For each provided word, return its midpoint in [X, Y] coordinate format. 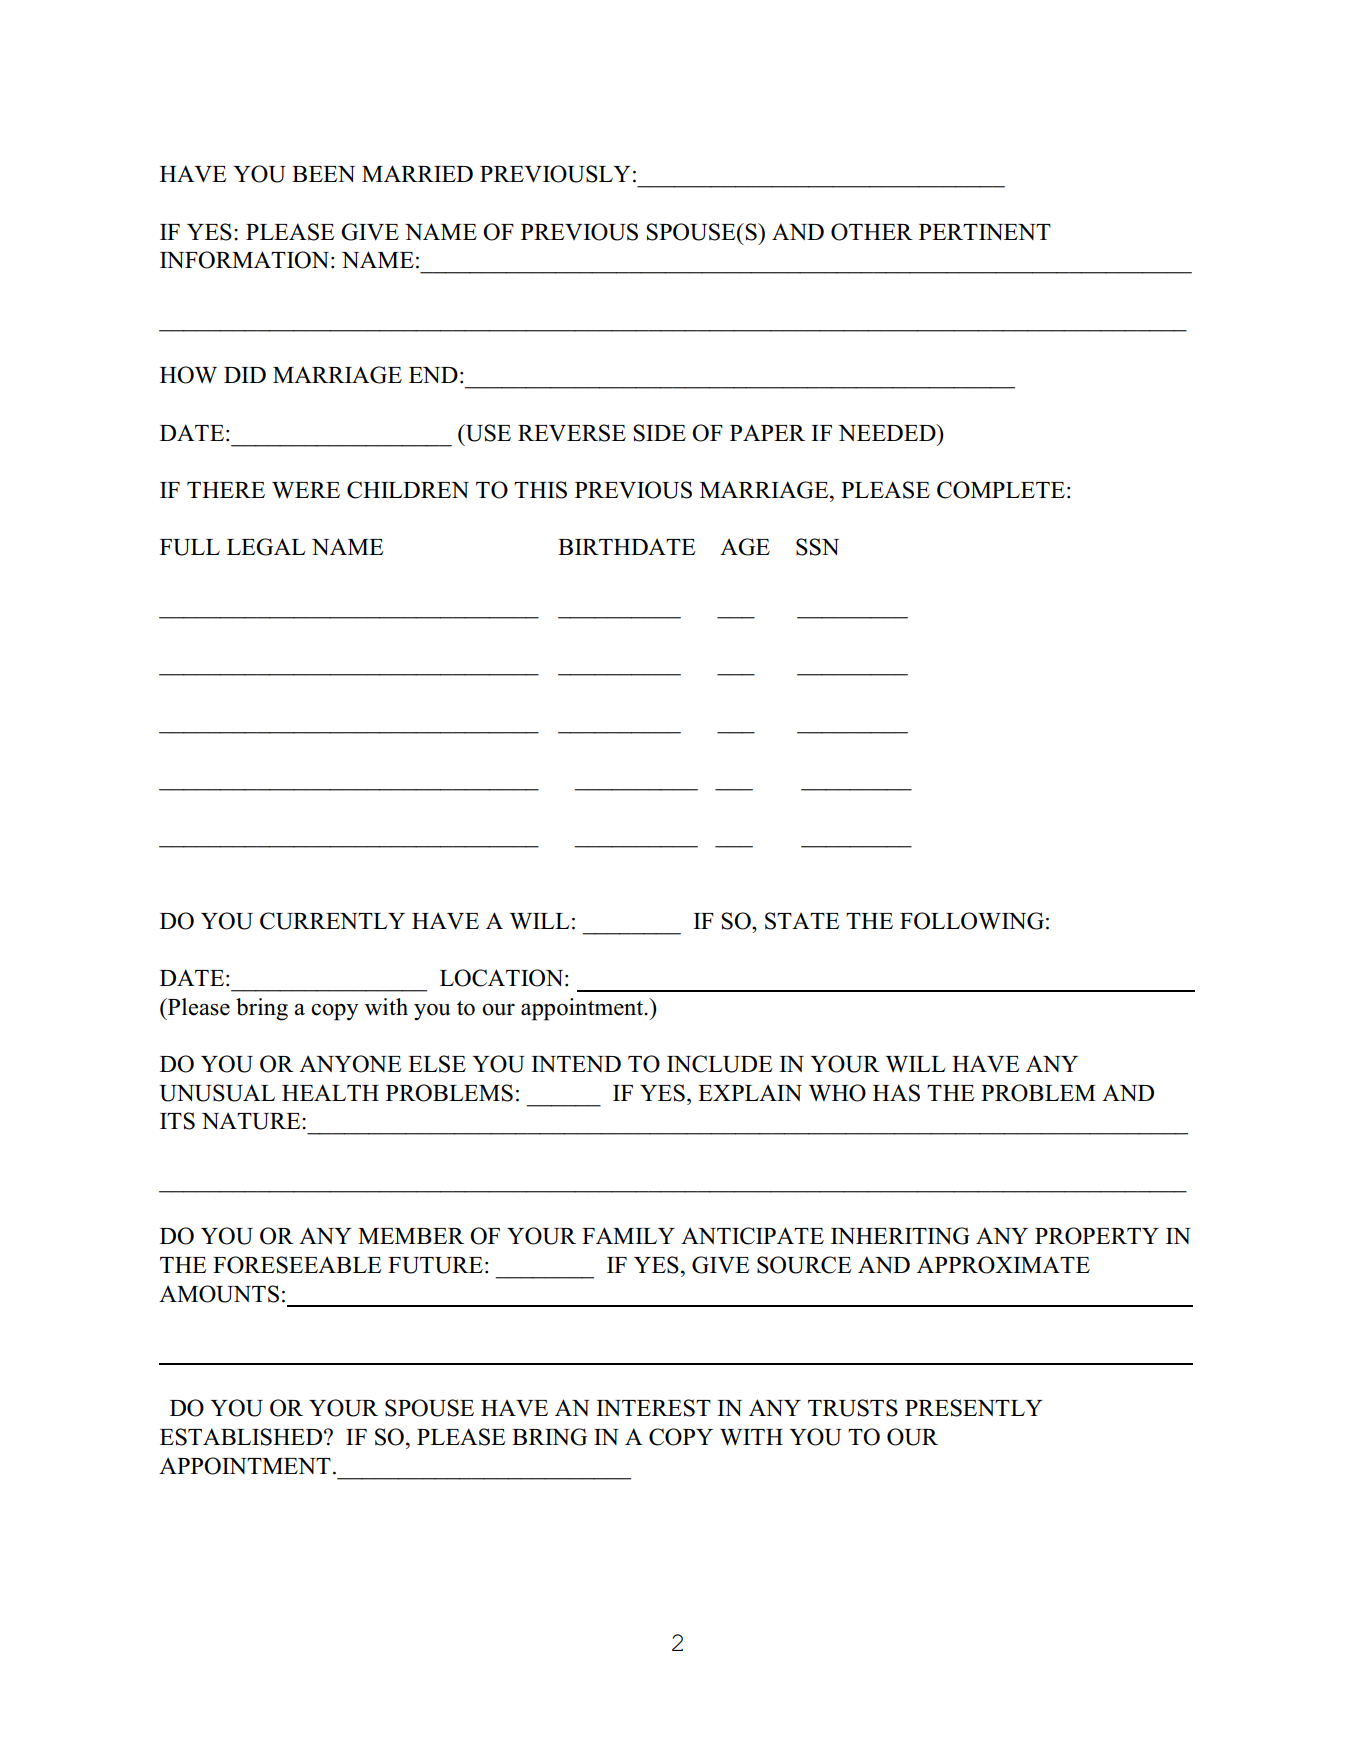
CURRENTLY [332, 921]
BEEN [323, 174]
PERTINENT [985, 232]
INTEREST [653, 1408]
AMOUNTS [219, 1294]
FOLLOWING [972, 921]
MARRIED [417, 173]
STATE [802, 921]
